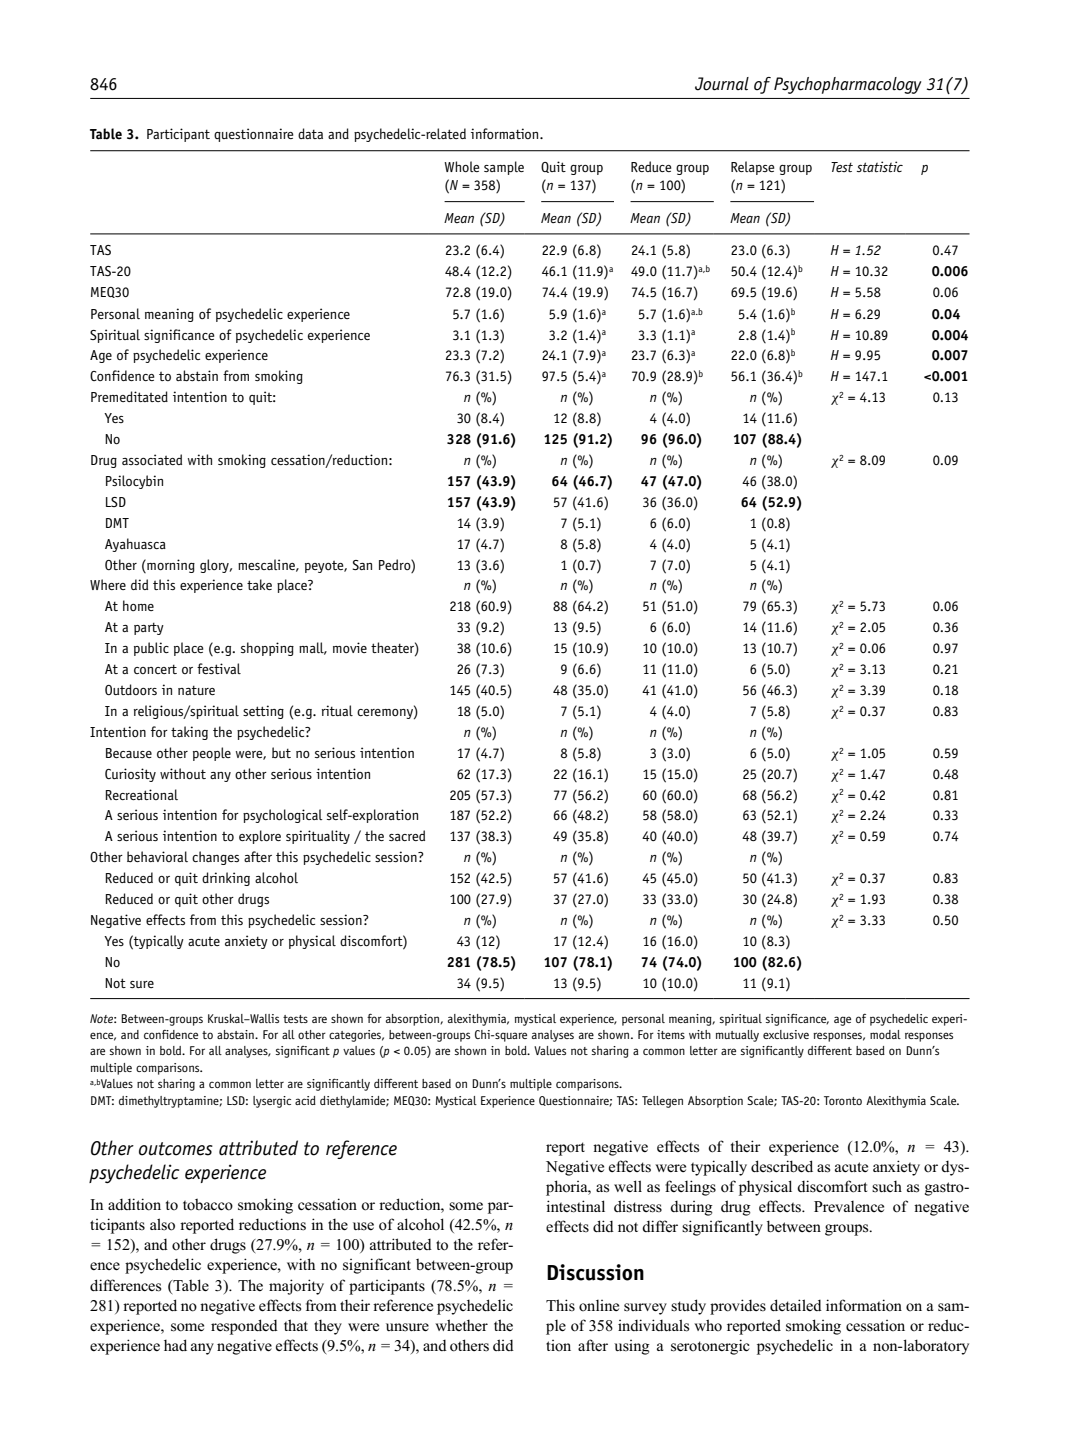  What do you see at coordinates (350, 647) in the screenshot?
I see `movie` at bounding box center [350, 647].
